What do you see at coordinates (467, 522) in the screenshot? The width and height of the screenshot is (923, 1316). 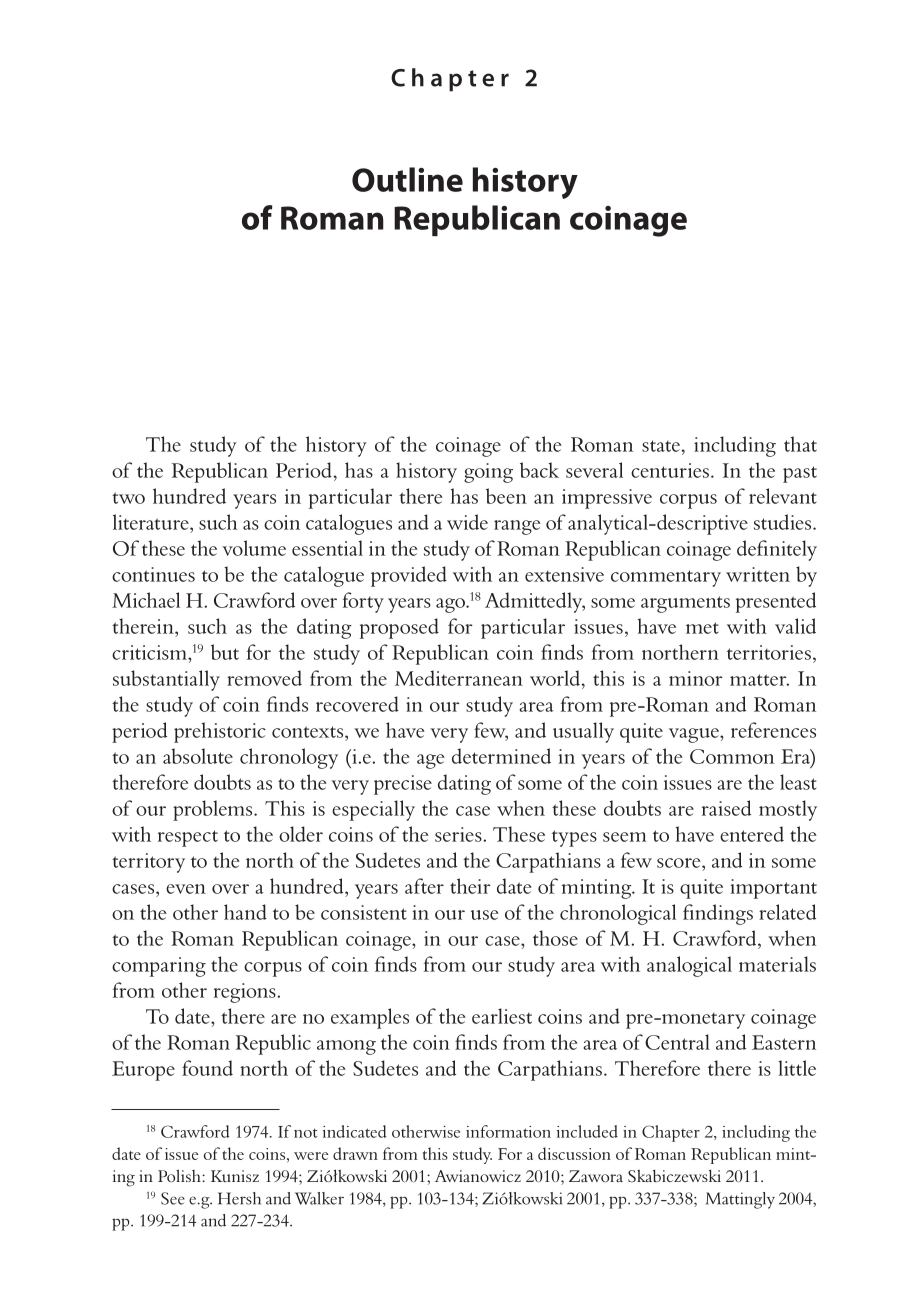 I see `wide` at bounding box center [467, 522].
